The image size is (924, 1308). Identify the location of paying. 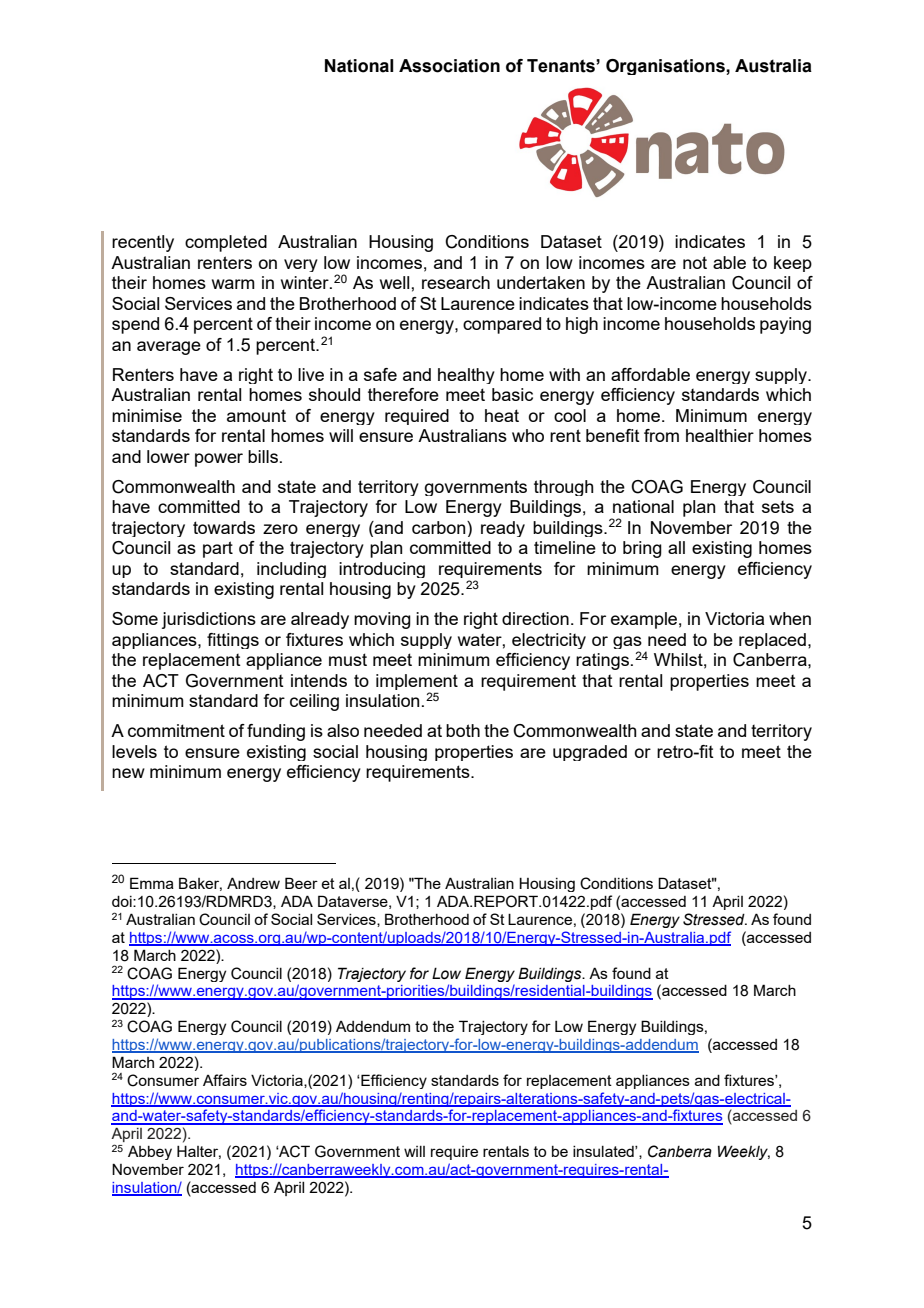
(785, 325).
